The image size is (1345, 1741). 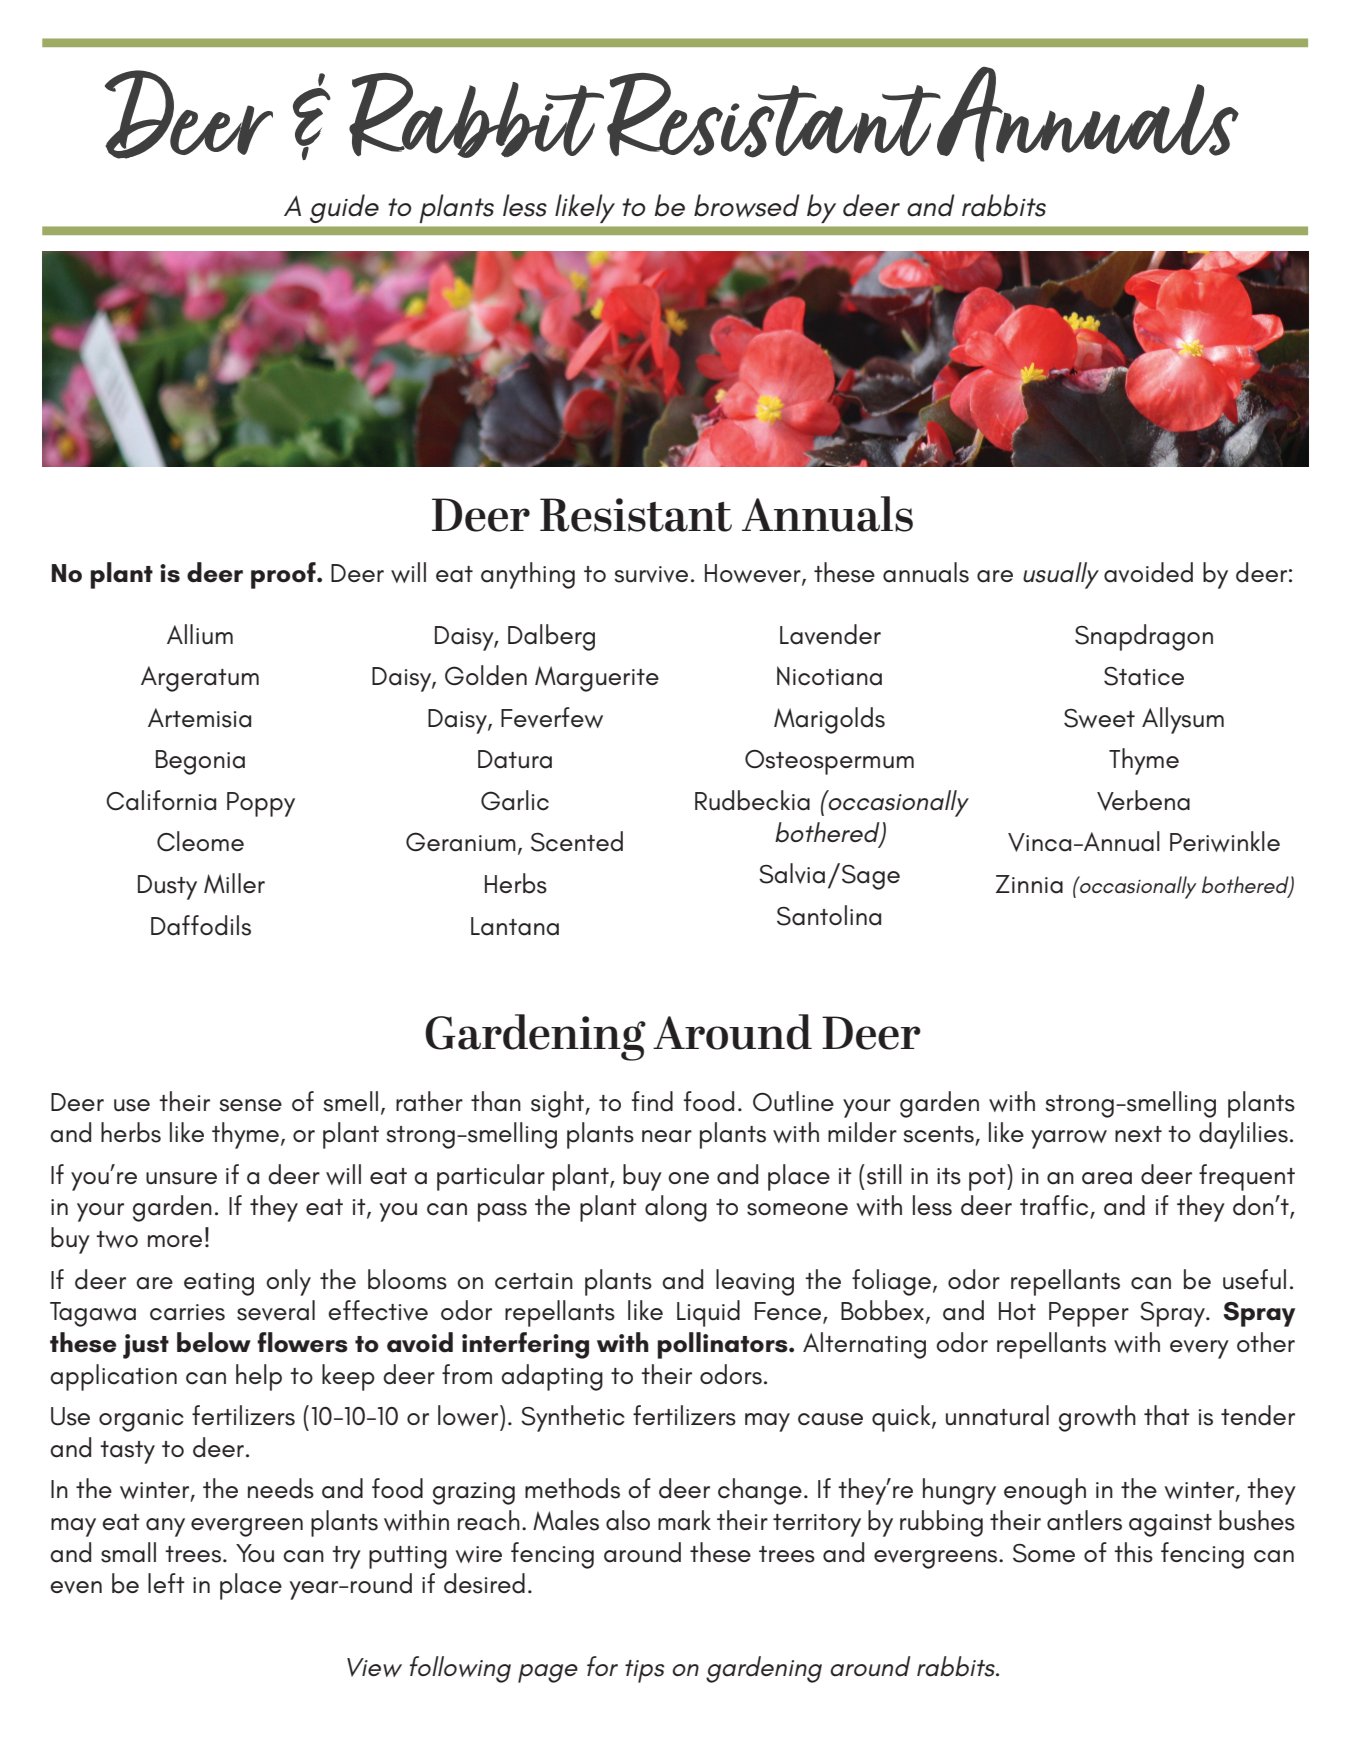 I want to click on Snapdragon, so click(x=1144, y=637).
